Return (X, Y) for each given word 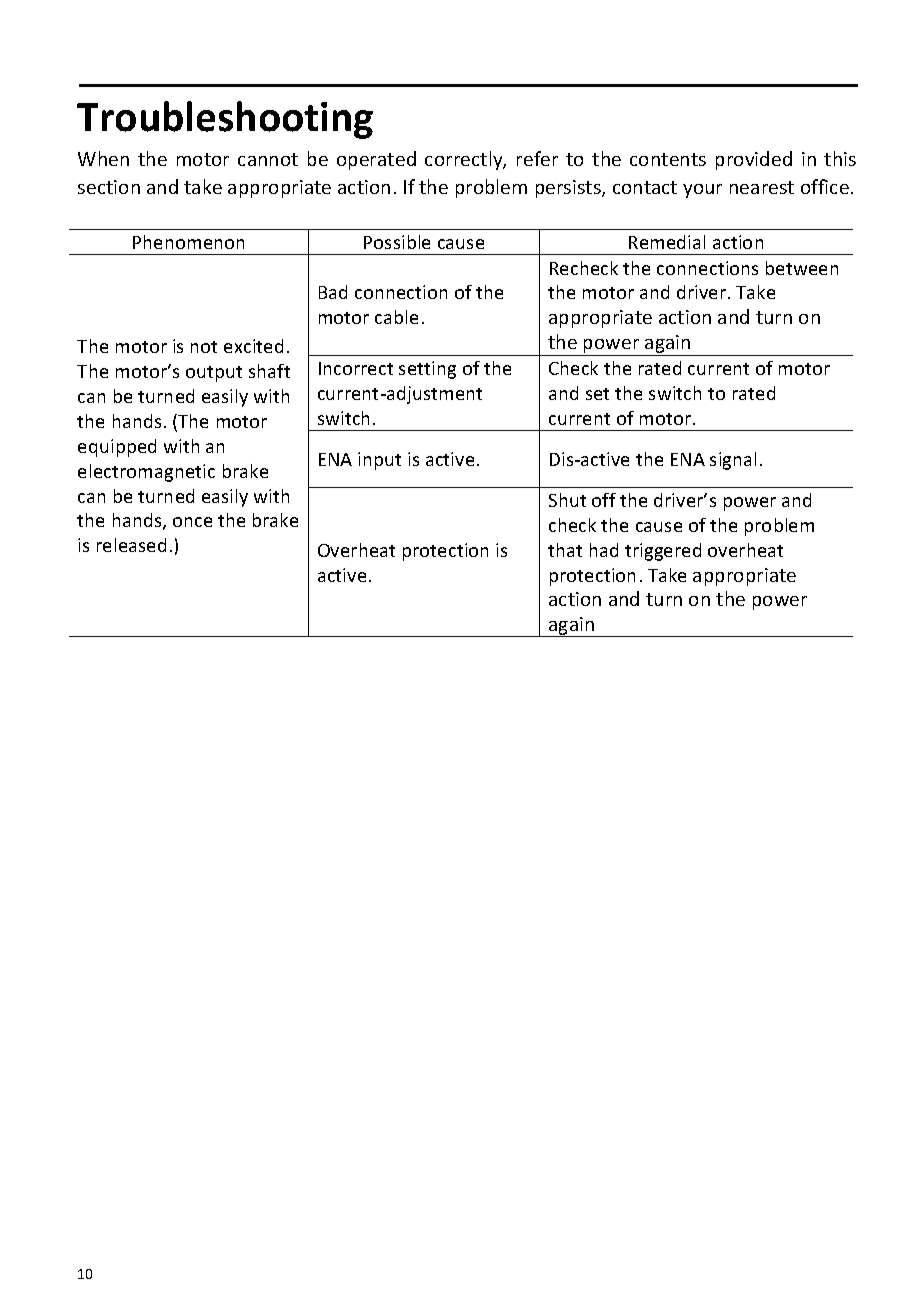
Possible (397, 242)
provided (754, 160)
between (802, 268)
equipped (117, 448)
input (379, 461)
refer (537, 158)
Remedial (667, 242)
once (192, 522)
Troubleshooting (225, 120)
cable (396, 317)
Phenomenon (188, 242)
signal (733, 461)
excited (253, 346)
